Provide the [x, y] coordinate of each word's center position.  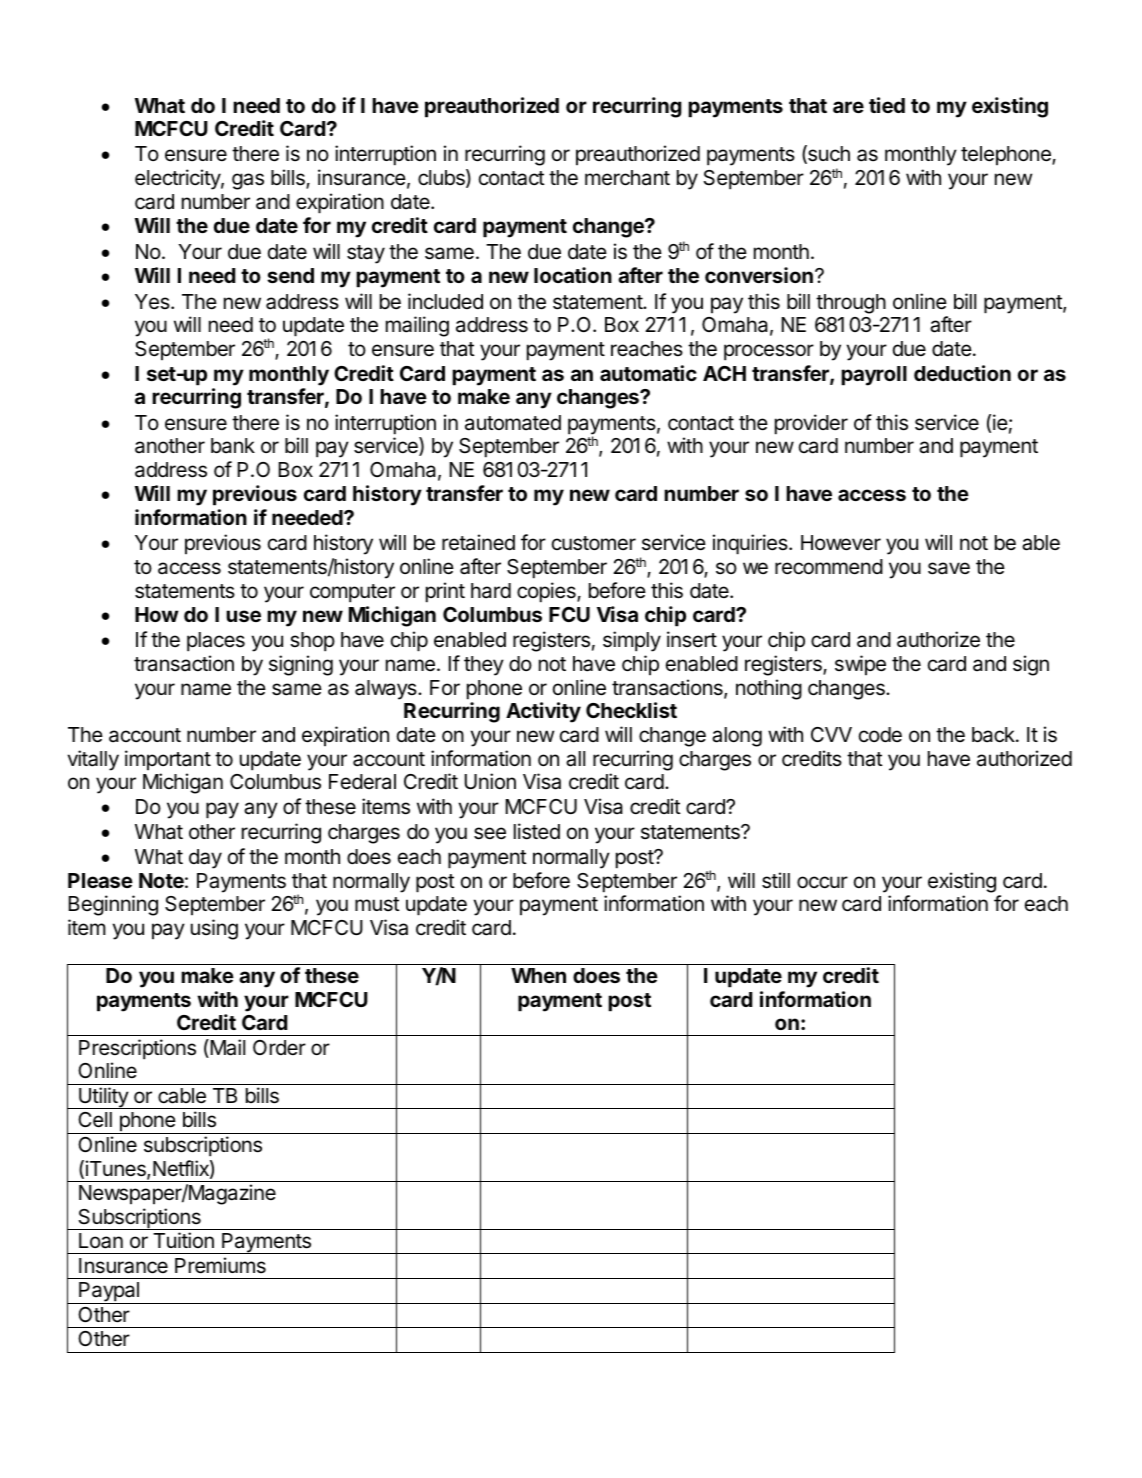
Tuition [183, 1240]
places [216, 642]
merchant [627, 178]
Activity [543, 712]
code [880, 735]
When [538, 975]
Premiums [220, 1265]
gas [248, 181]
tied [887, 105]
